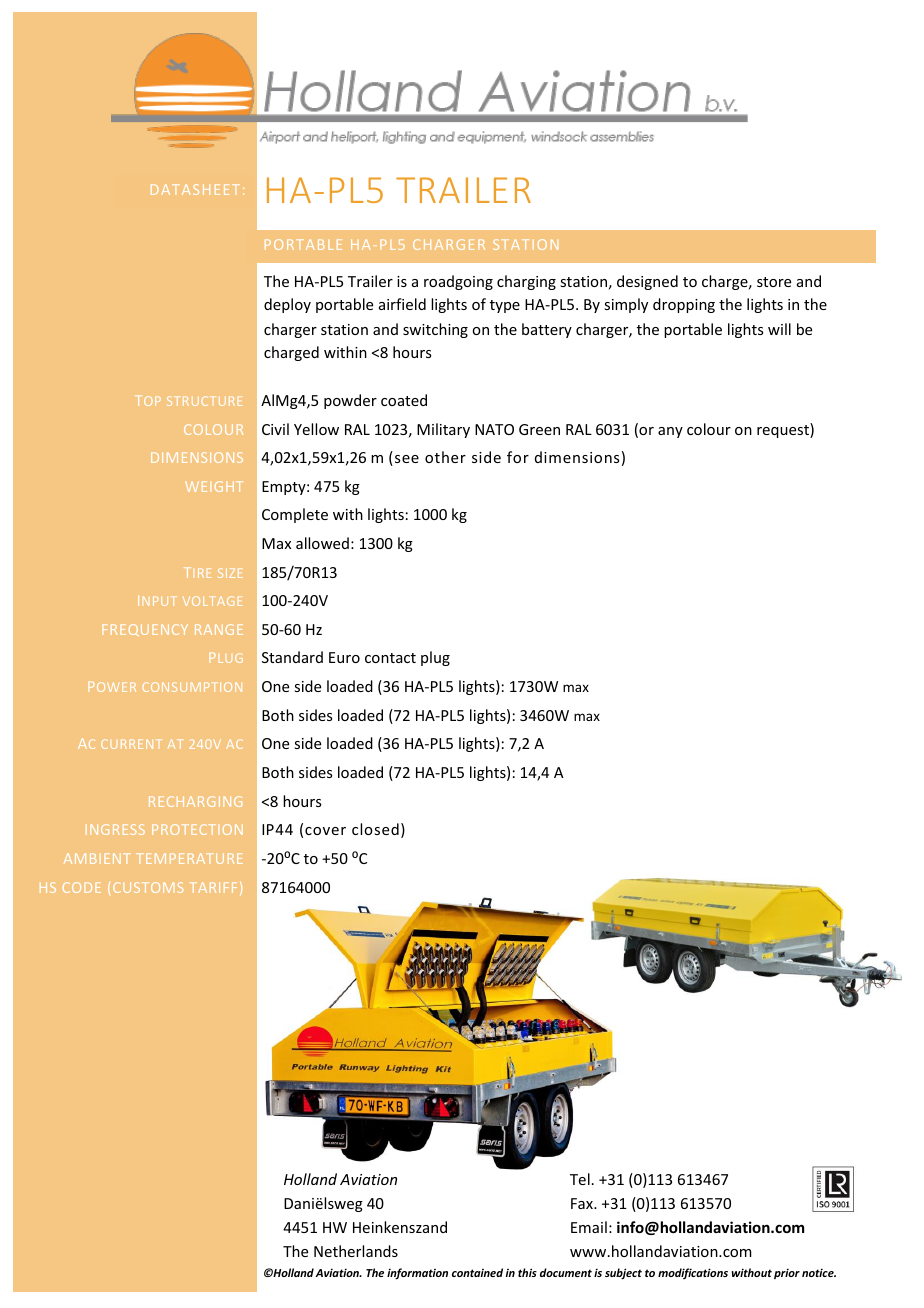 The height and width of the screenshot is (1308, 924). What do you see at coordinates (375, 829) in the screenshot?
I see `closed` at bounding box center [375, 829].
